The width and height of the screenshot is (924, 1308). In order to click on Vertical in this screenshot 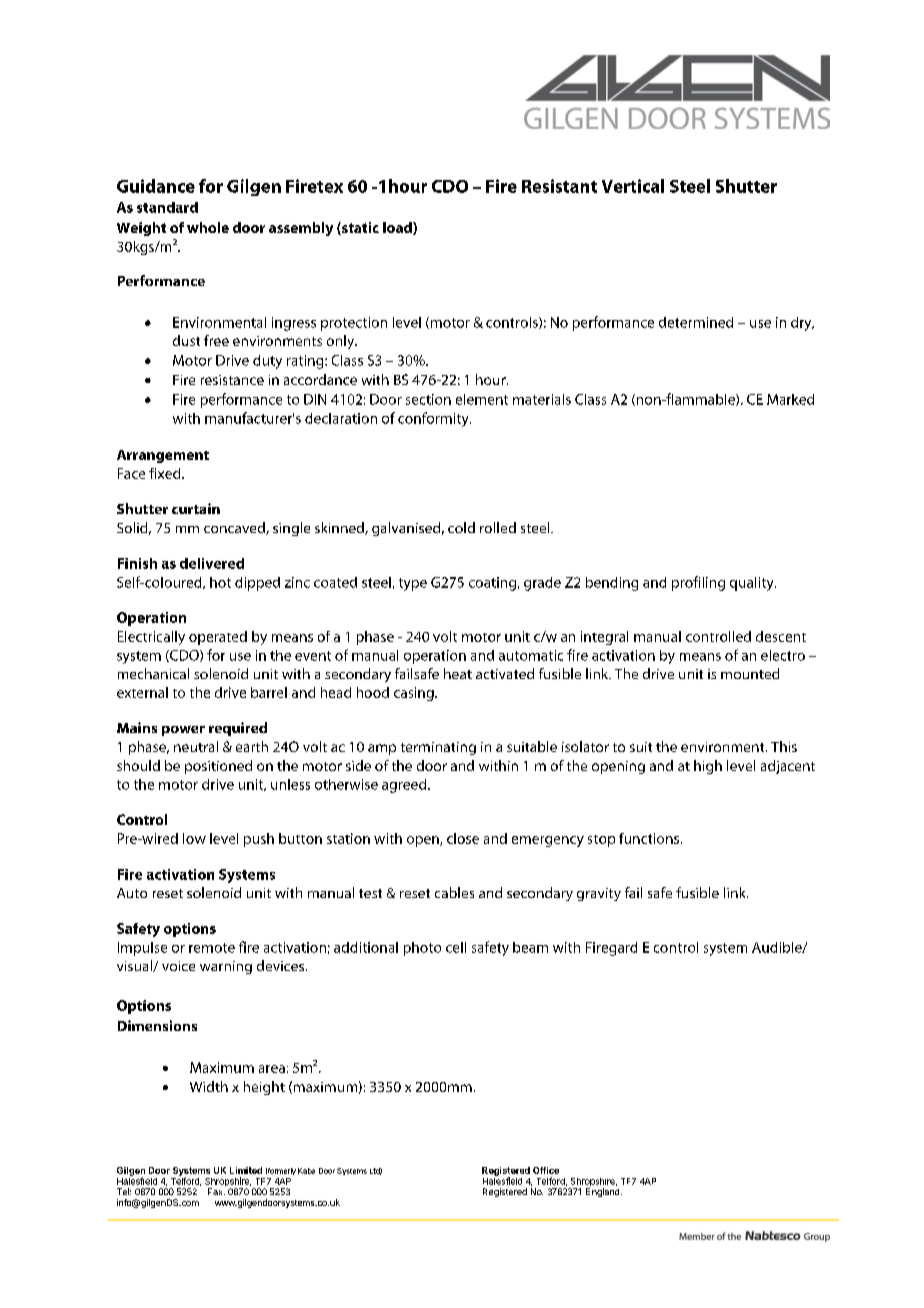, I will do `click(633, 186)`.
